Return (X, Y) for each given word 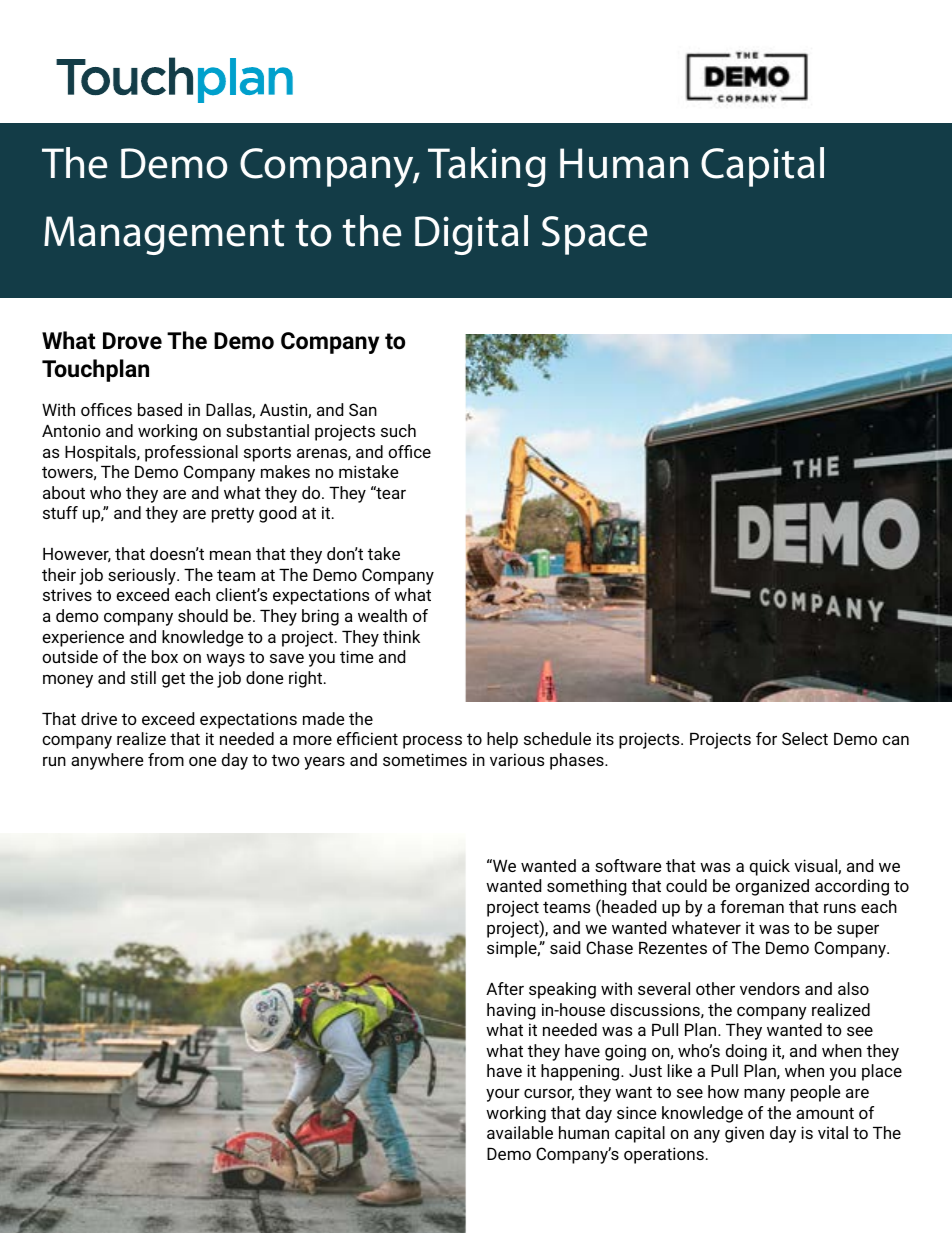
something (587, 887)
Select (805, 738)
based (160, 409)
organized (772, 887)
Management (164, 235)
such (398, 430)
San (363, 409)
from (166, 759)
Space (594, 235)
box (165, 656)
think (401, 636)
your (503, 1095)
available (520, 1132)
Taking (487, 167)
